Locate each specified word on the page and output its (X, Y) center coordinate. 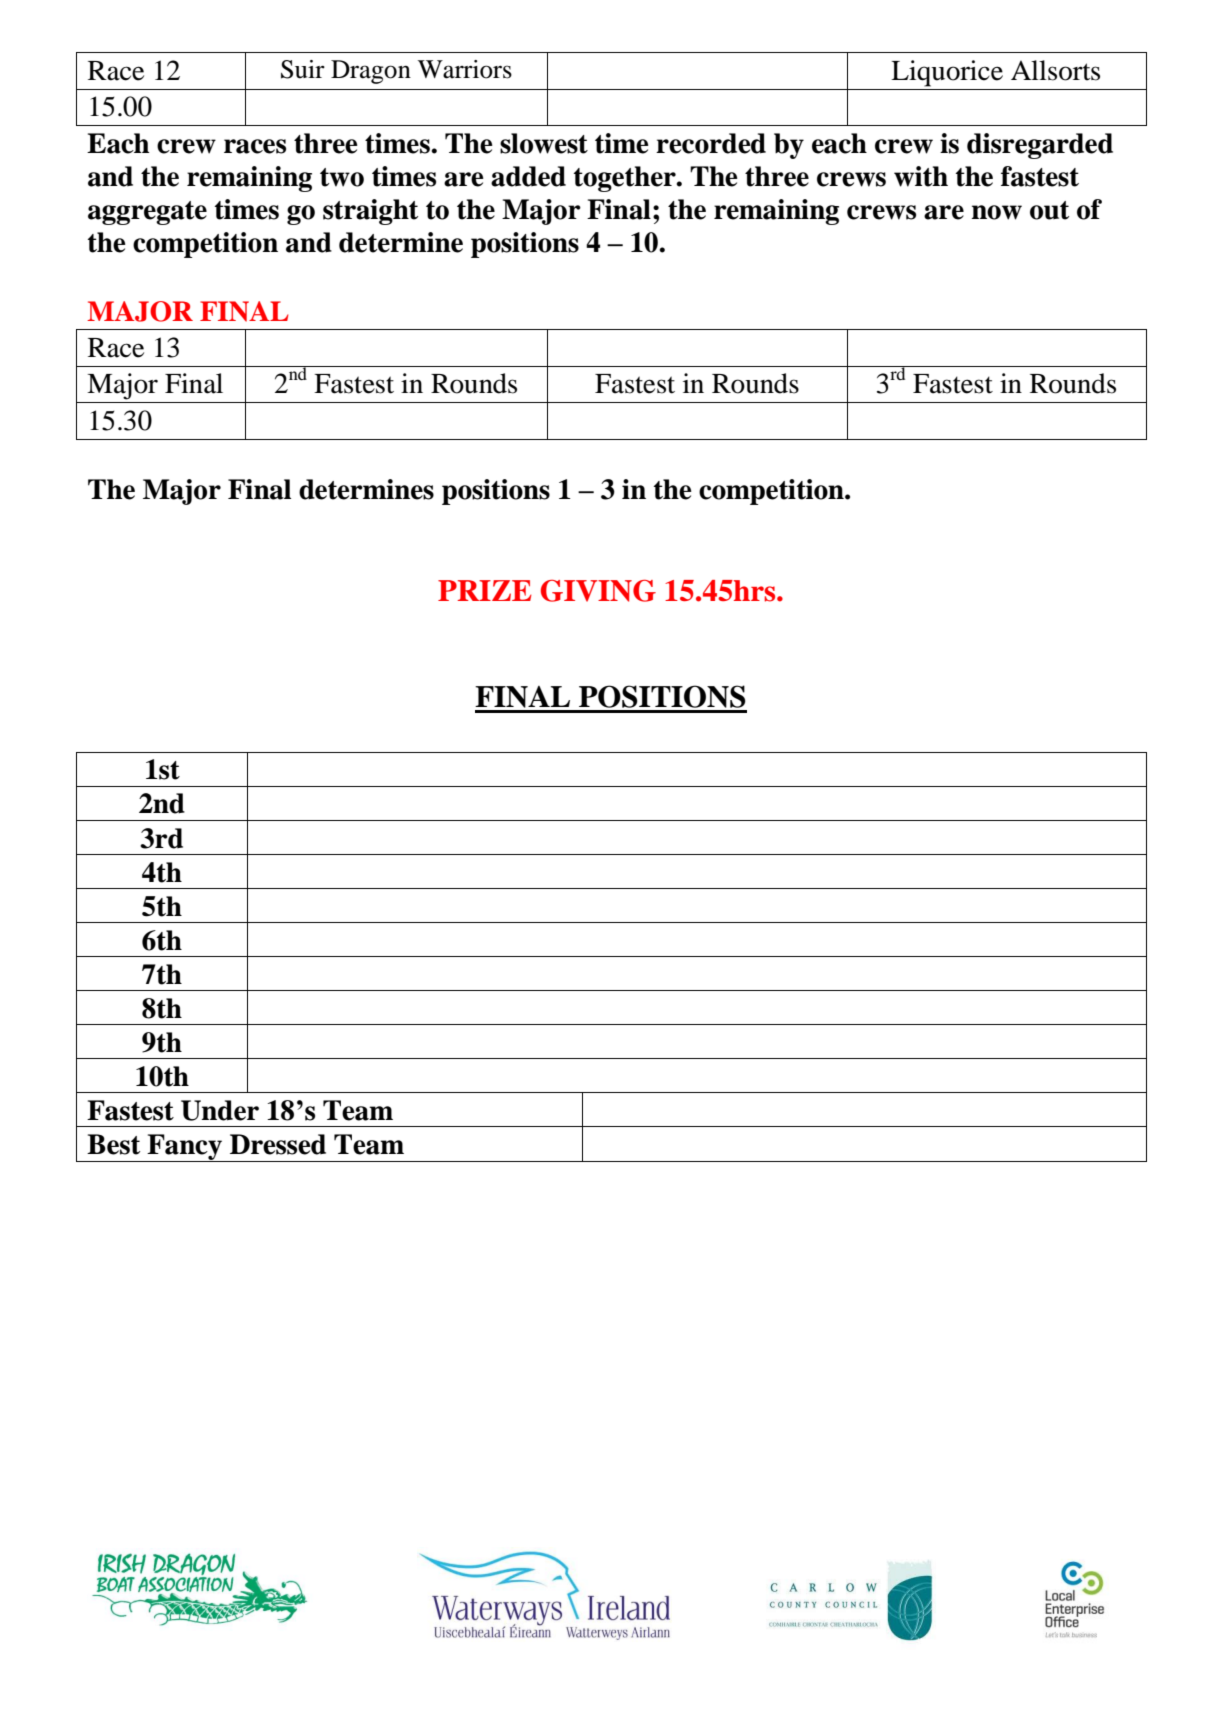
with (921, 176)
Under (220, 1110)
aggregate (147, 213)
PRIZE (485, 590)
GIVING (598, 591)
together (626, 179)
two (342, 177)
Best (113, 1144)
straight (370, 212)
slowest (544, 143)
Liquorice (947, 73)
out (1049, 210)
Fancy (185, 1148)
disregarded (1040, 146)
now (997, 212)
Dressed (278, 1144)
